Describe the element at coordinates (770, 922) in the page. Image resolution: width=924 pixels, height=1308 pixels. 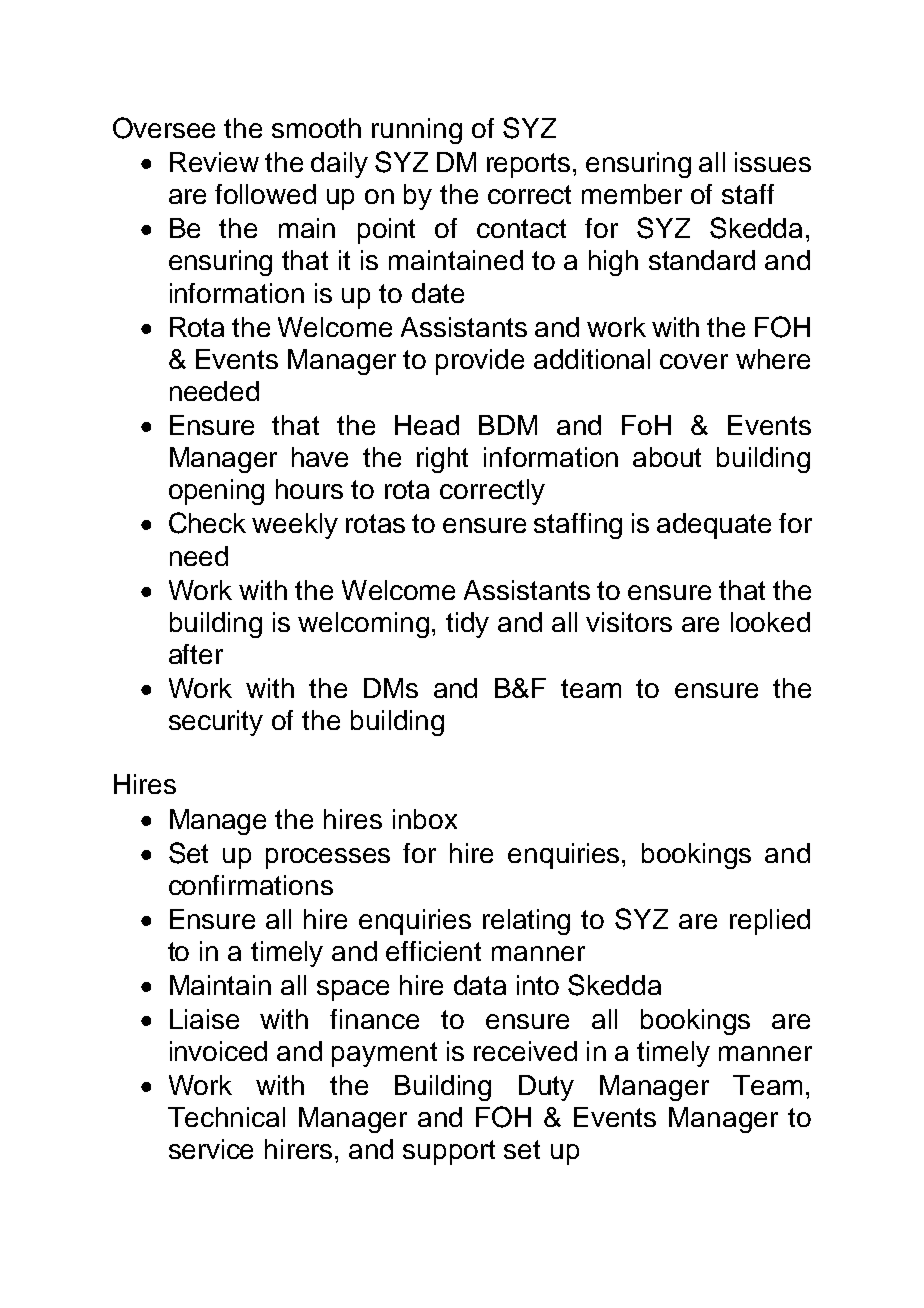
I see `replied` at that location.
